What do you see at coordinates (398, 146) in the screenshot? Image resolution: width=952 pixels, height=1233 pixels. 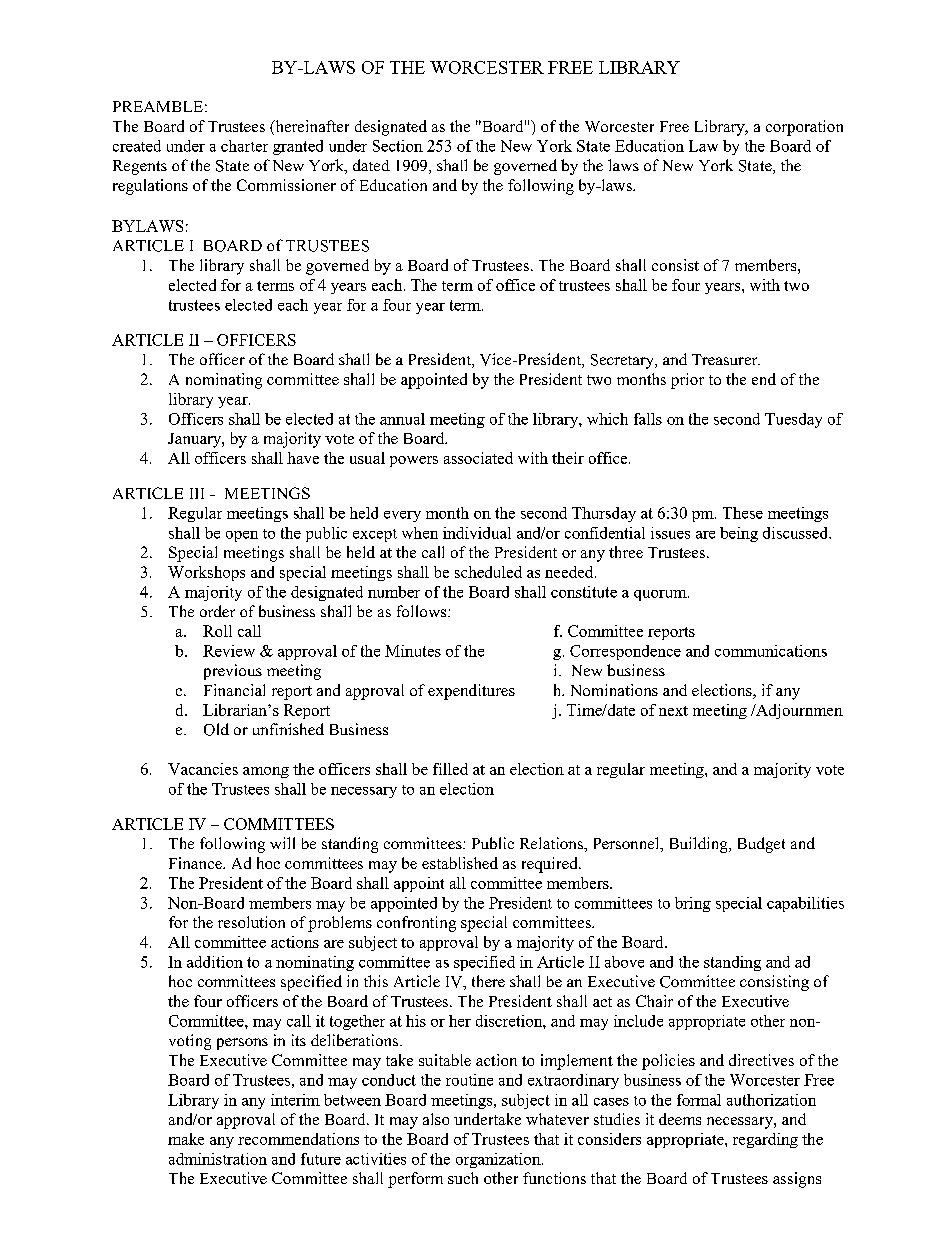 I see `Section` at bounding box center [398, 146].
